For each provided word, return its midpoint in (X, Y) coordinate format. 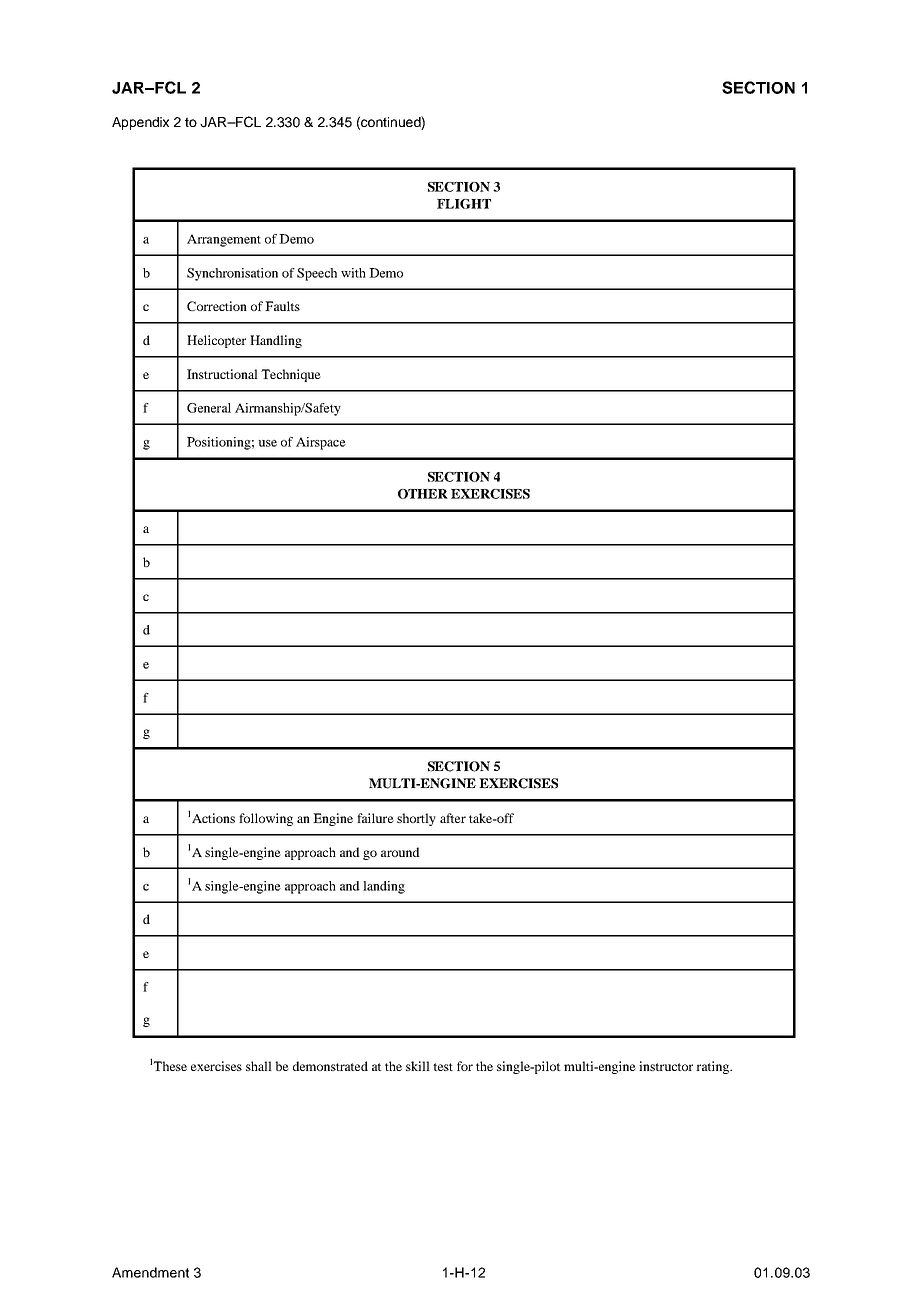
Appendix (140, 123)
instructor (666, 1066)
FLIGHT (464, 204)
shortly (416, 819)
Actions (213, 818)
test (443, 1067)
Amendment (150, 1272)
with (353, 273)
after (453, 818)
